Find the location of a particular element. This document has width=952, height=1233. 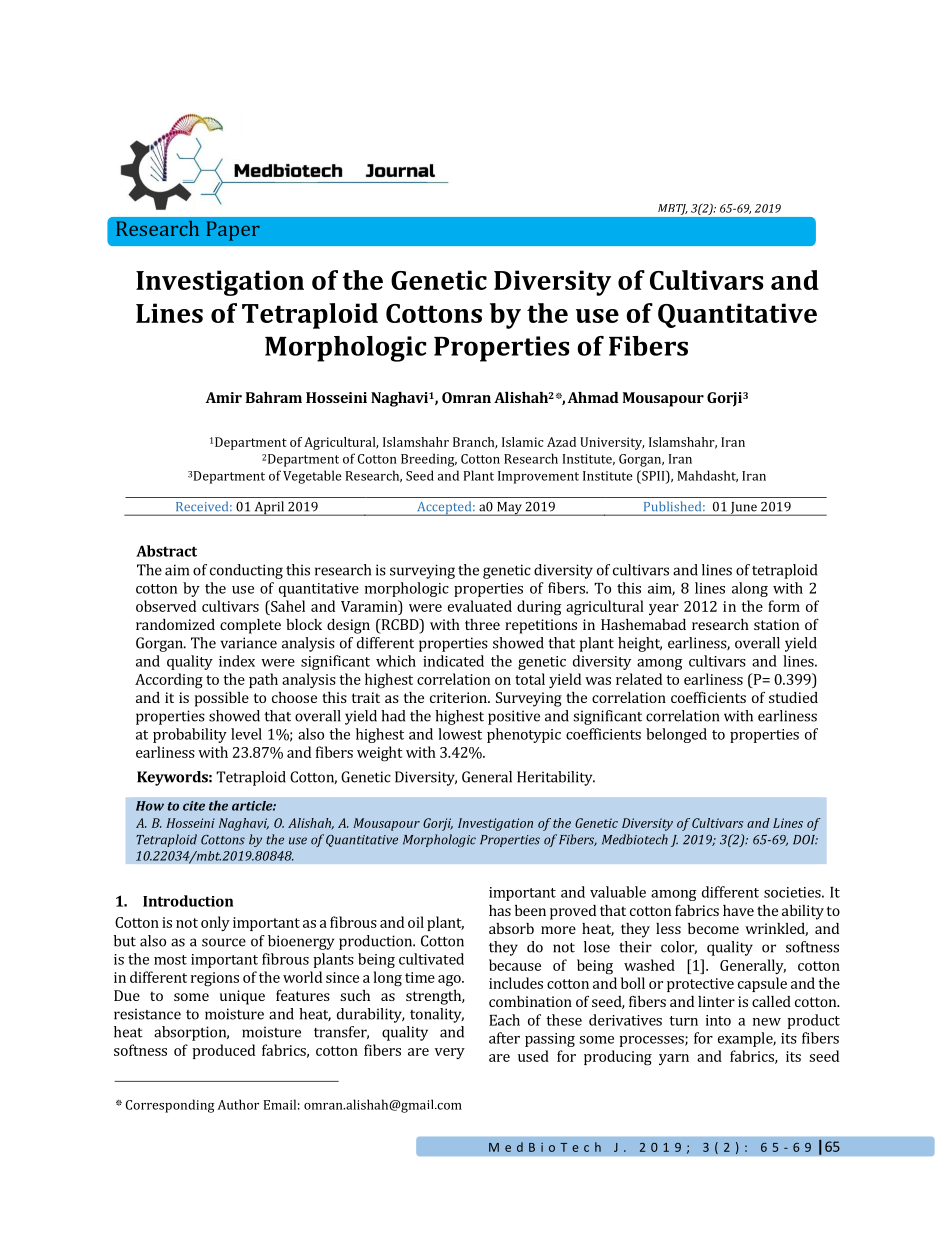

University is located at coordinates (612, 443).
